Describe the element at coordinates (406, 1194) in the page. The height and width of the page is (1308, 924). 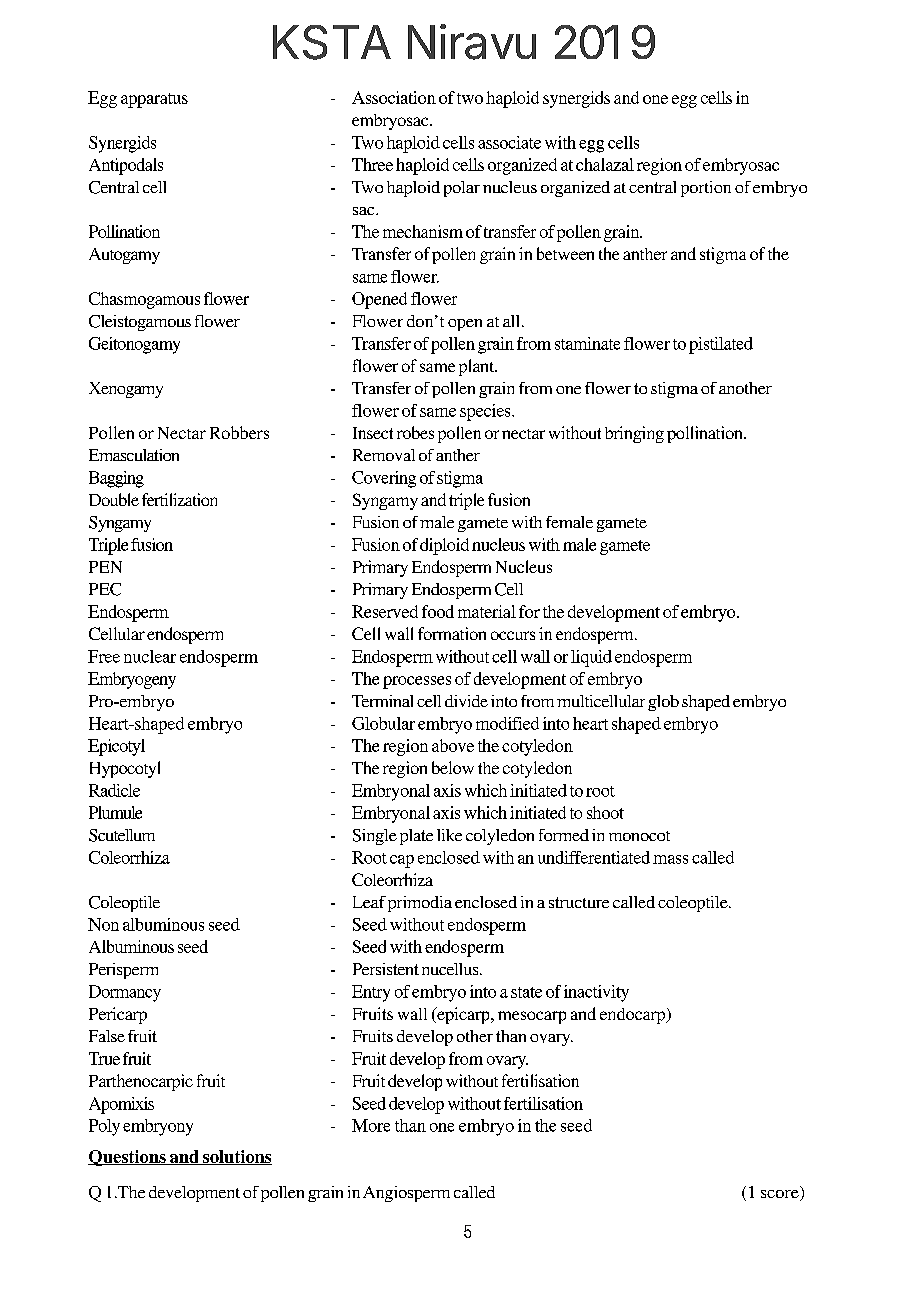
I see `Angiosperm` at that location.
